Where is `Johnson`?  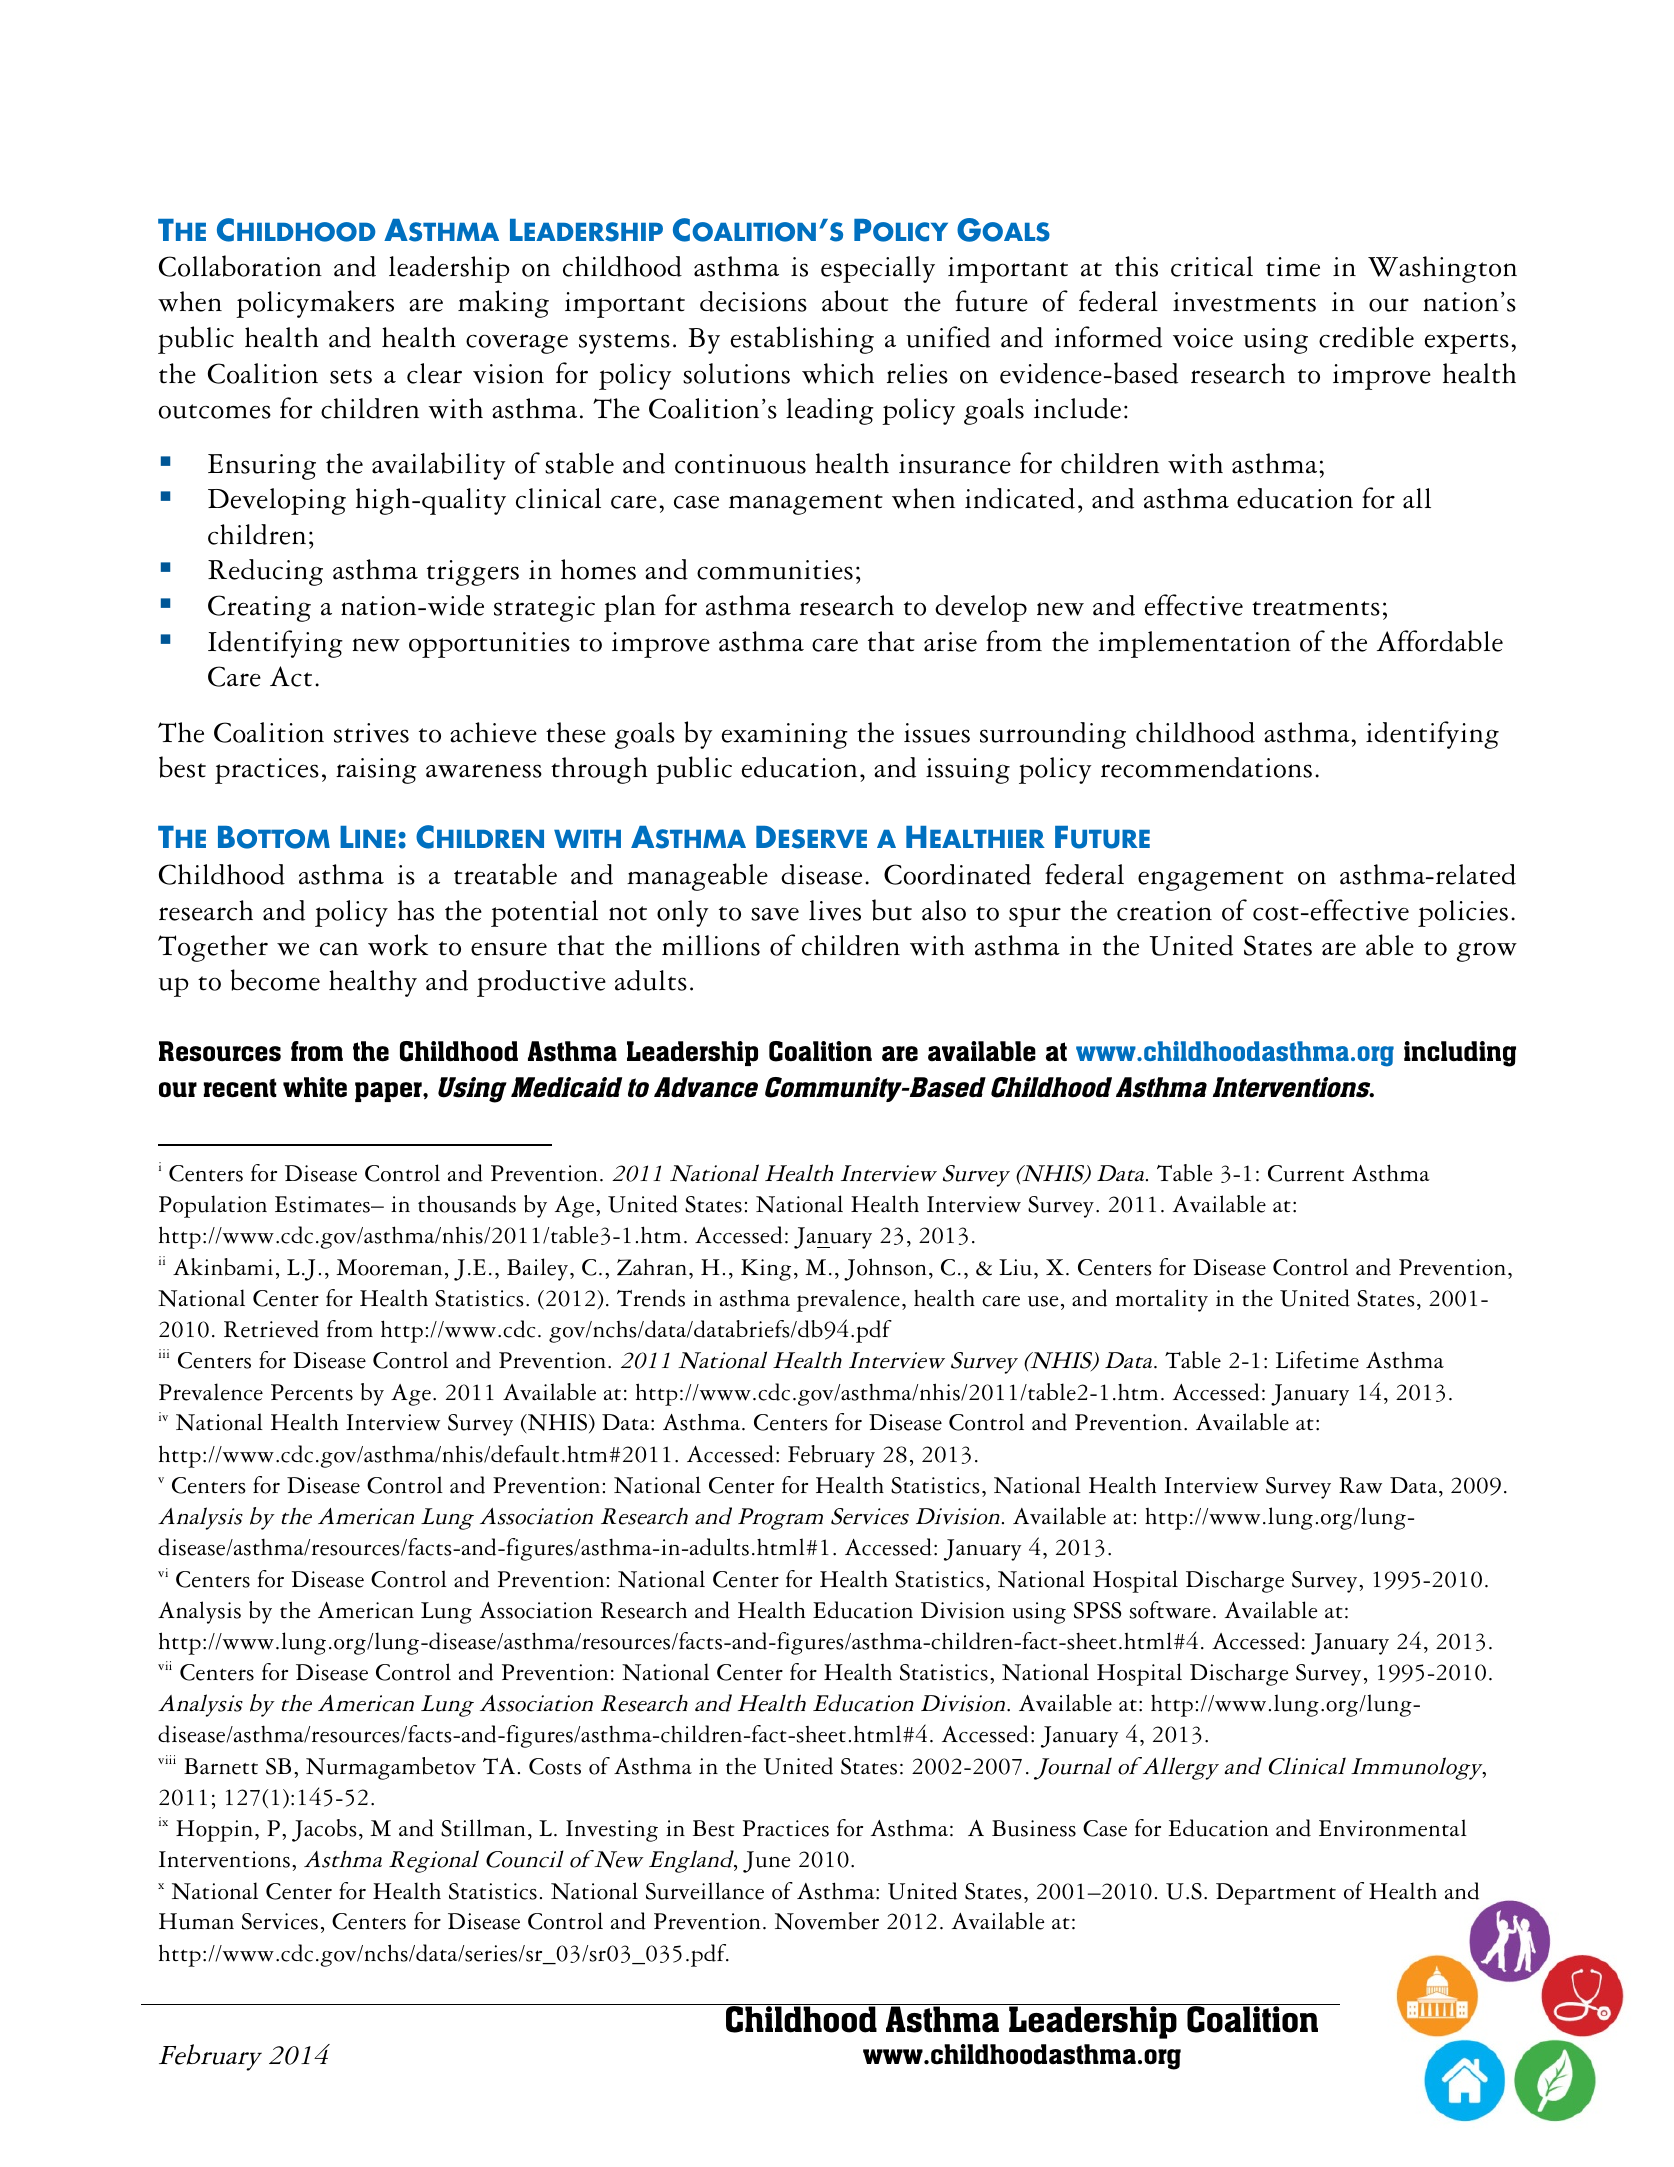 Johnson is located at coordinates (885, 1269).
